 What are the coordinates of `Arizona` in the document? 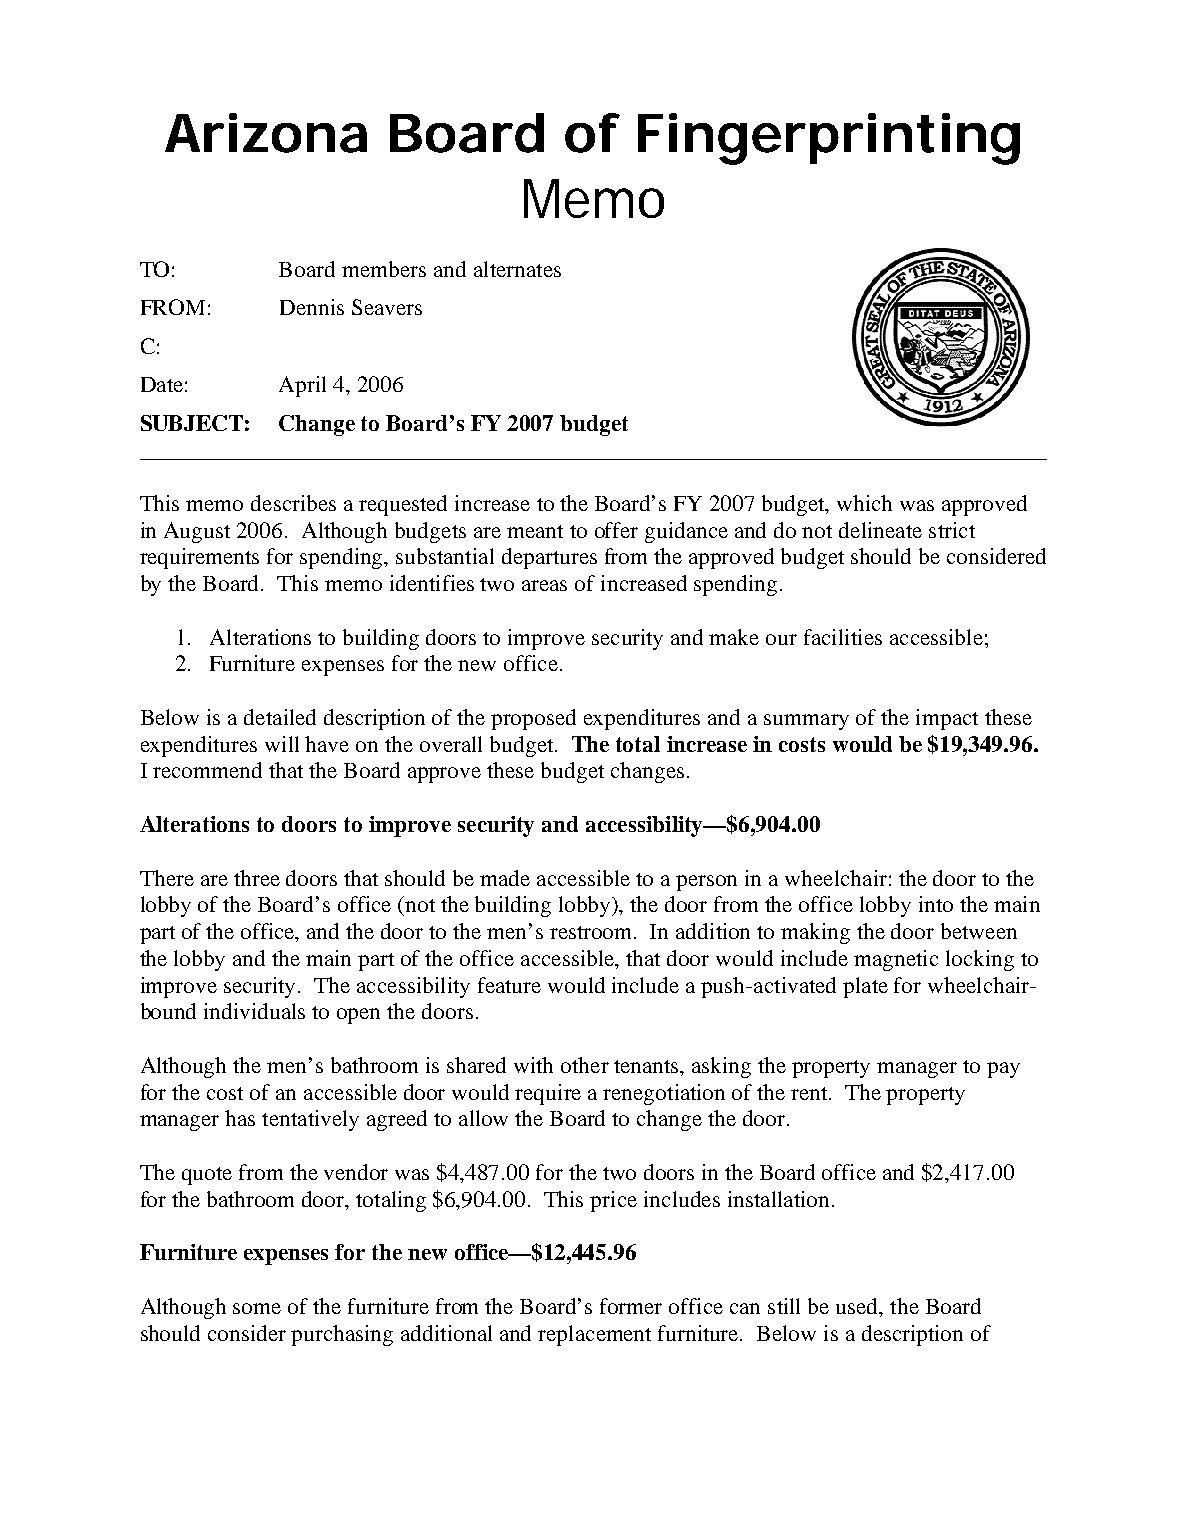 It's located at (266, 133).
